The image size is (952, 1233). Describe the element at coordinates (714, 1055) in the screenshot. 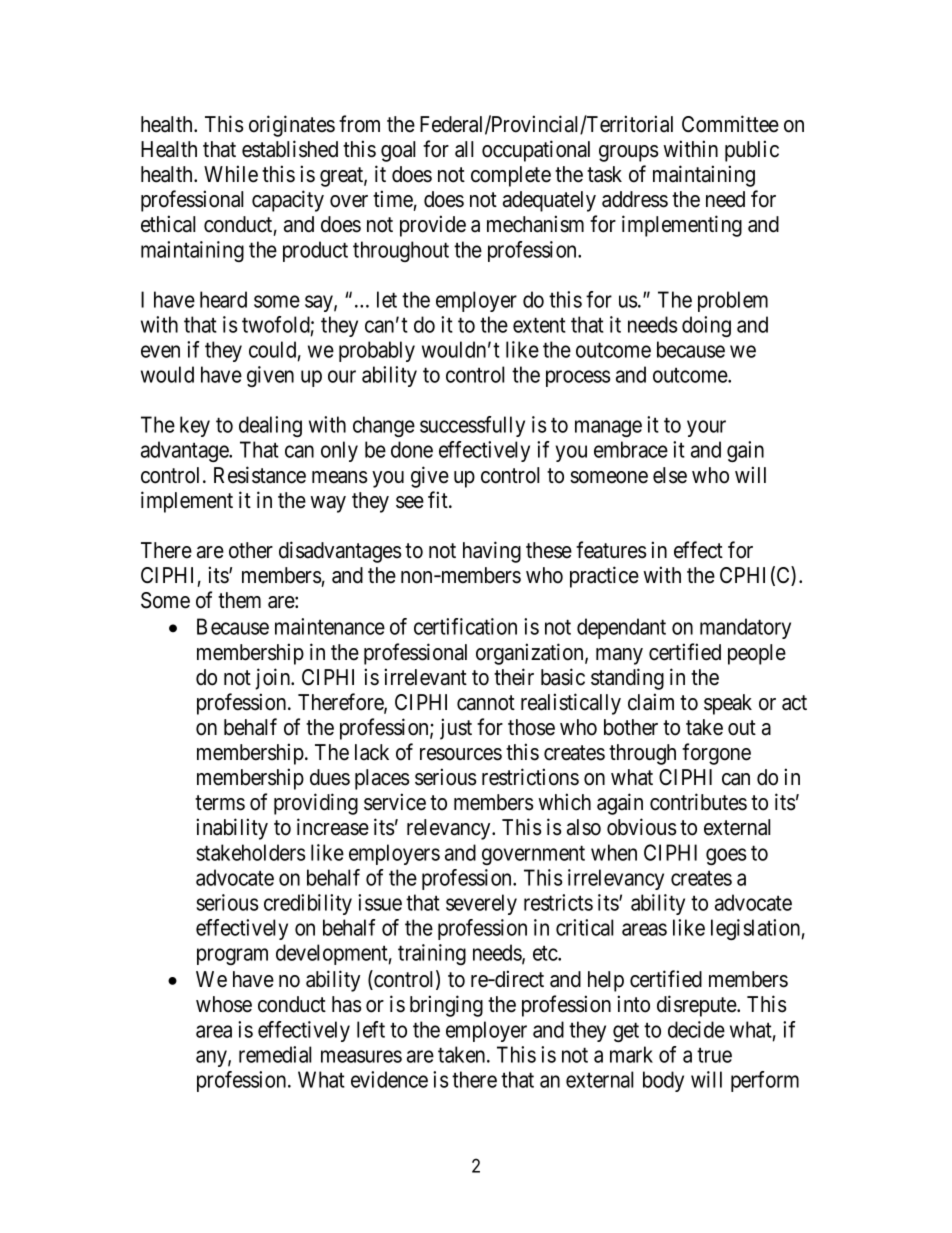

I see `true` at that location.
